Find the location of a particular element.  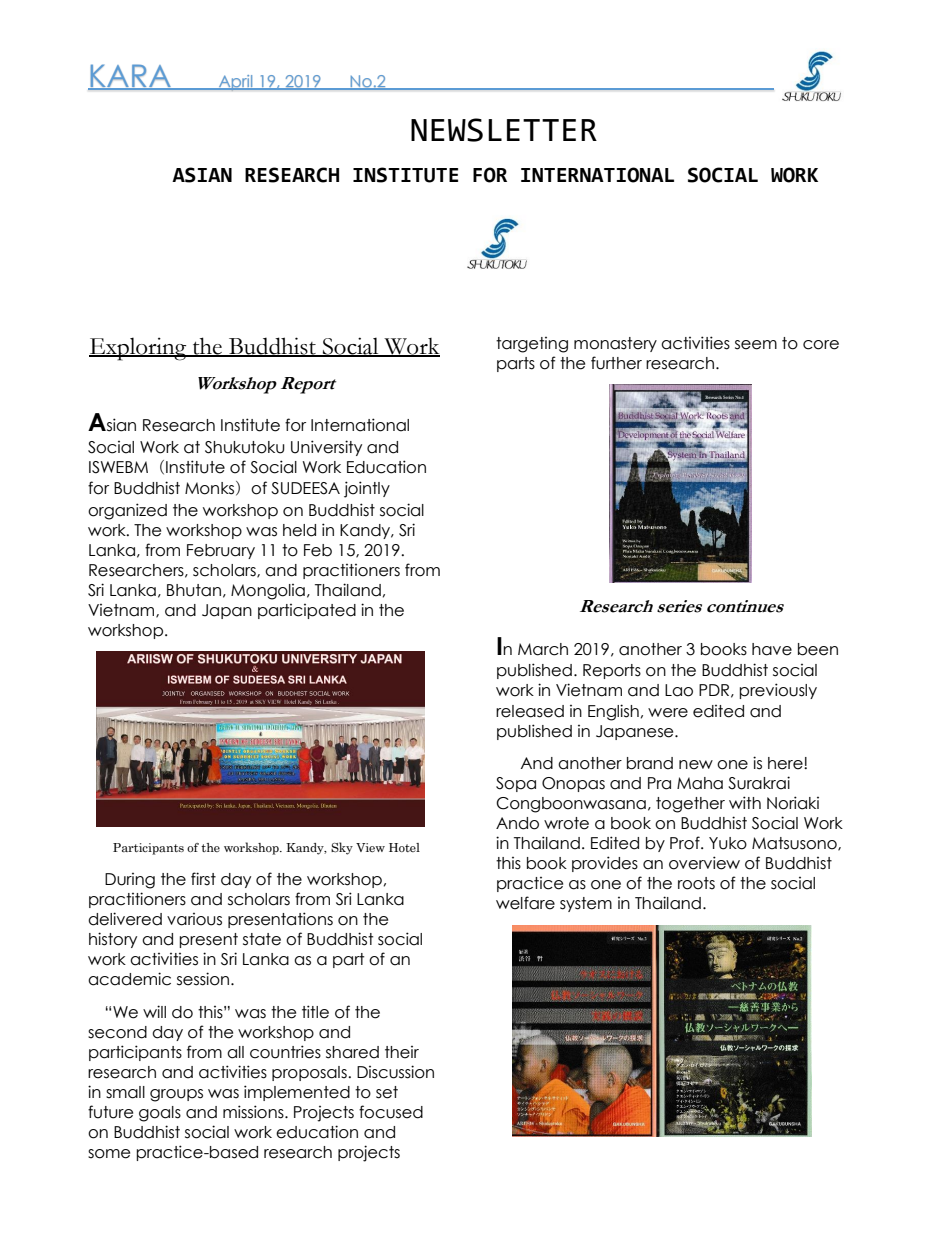

March is located at coordinates (543, 649).
